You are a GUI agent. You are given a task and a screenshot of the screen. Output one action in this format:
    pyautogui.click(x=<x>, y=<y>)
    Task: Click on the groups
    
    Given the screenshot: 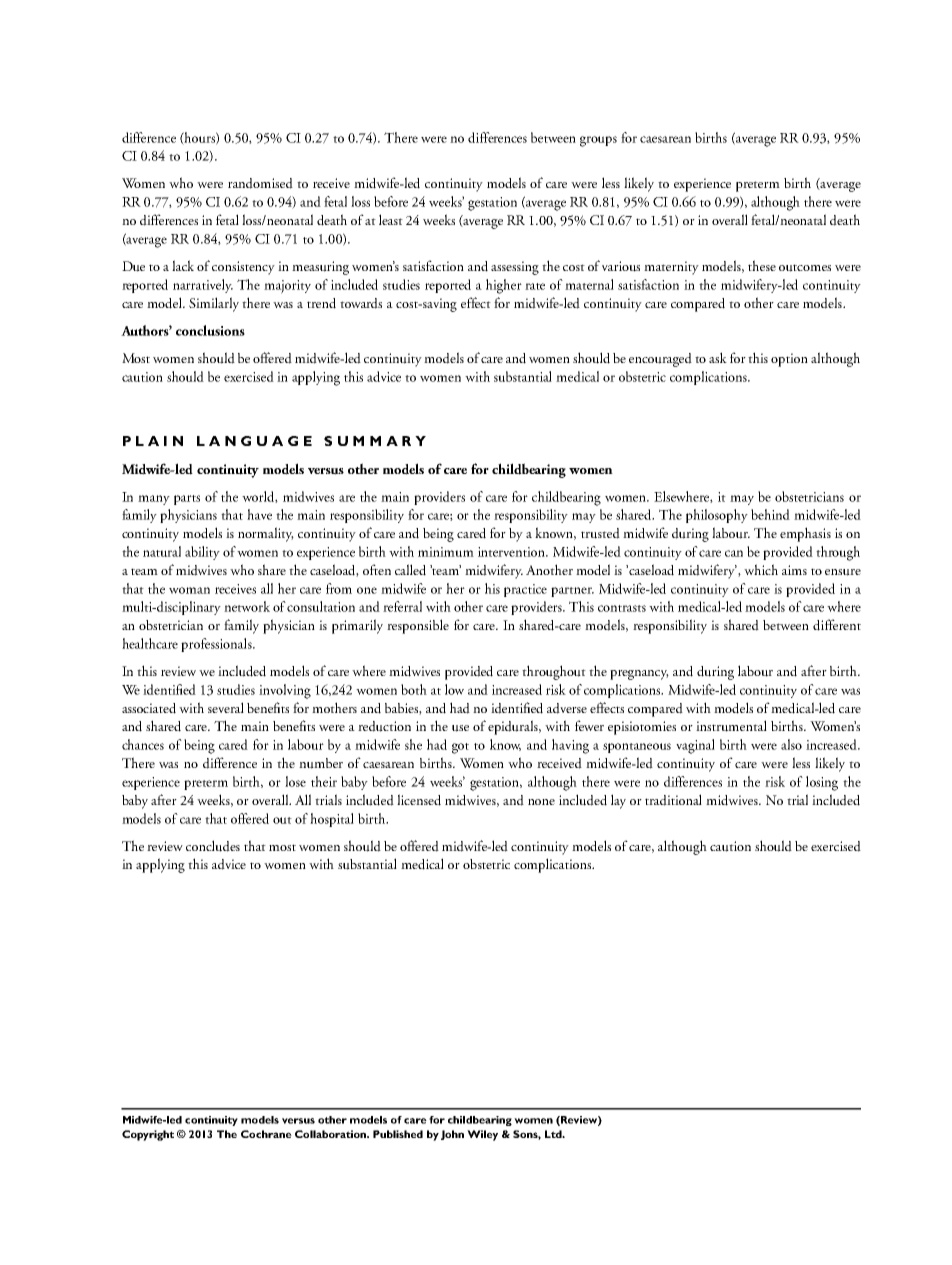 What is the action you would take?
    pyautogui.click(x=598, y=141)
